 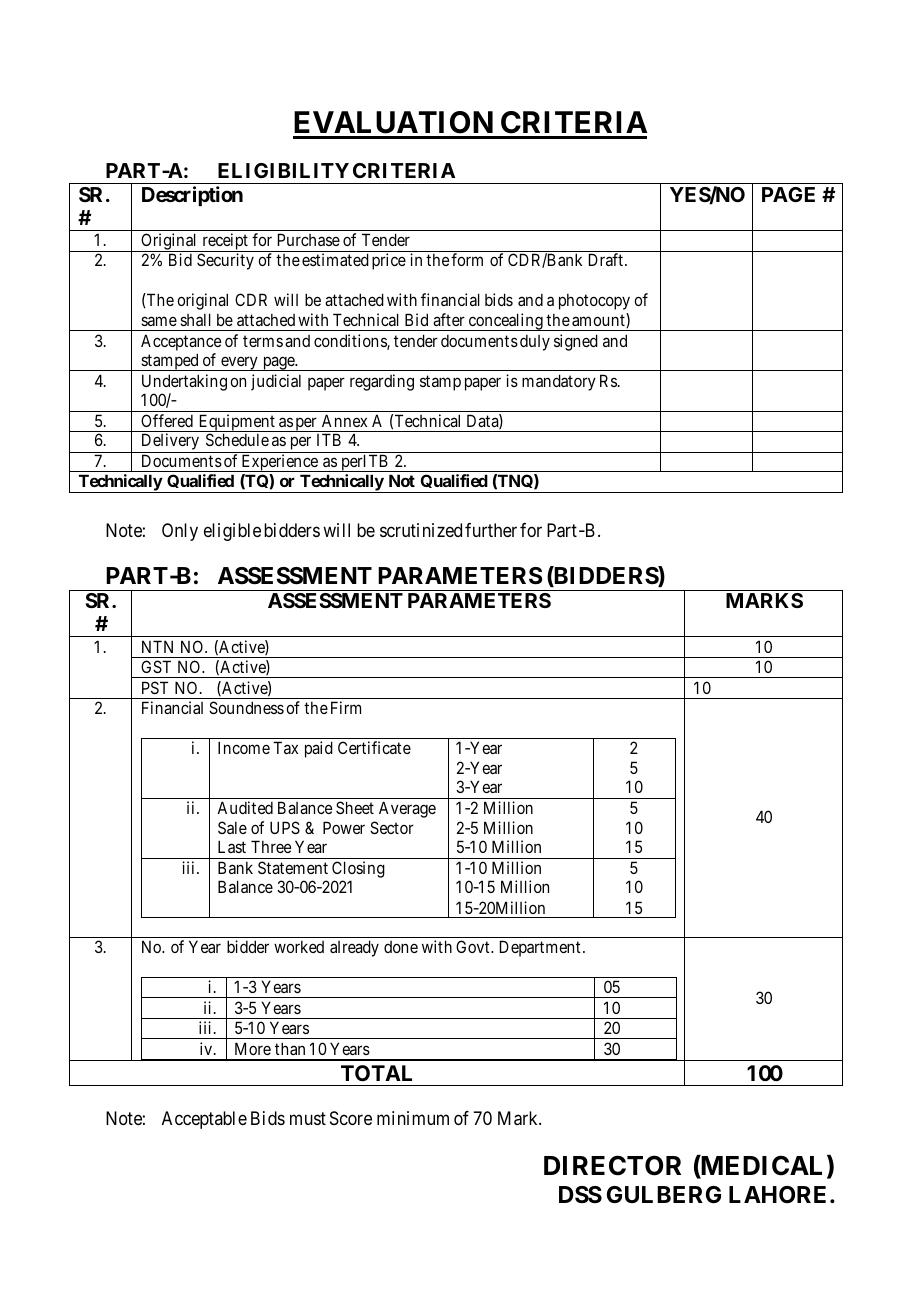 I want to click on minimum, so click(x=413, y=1118).
